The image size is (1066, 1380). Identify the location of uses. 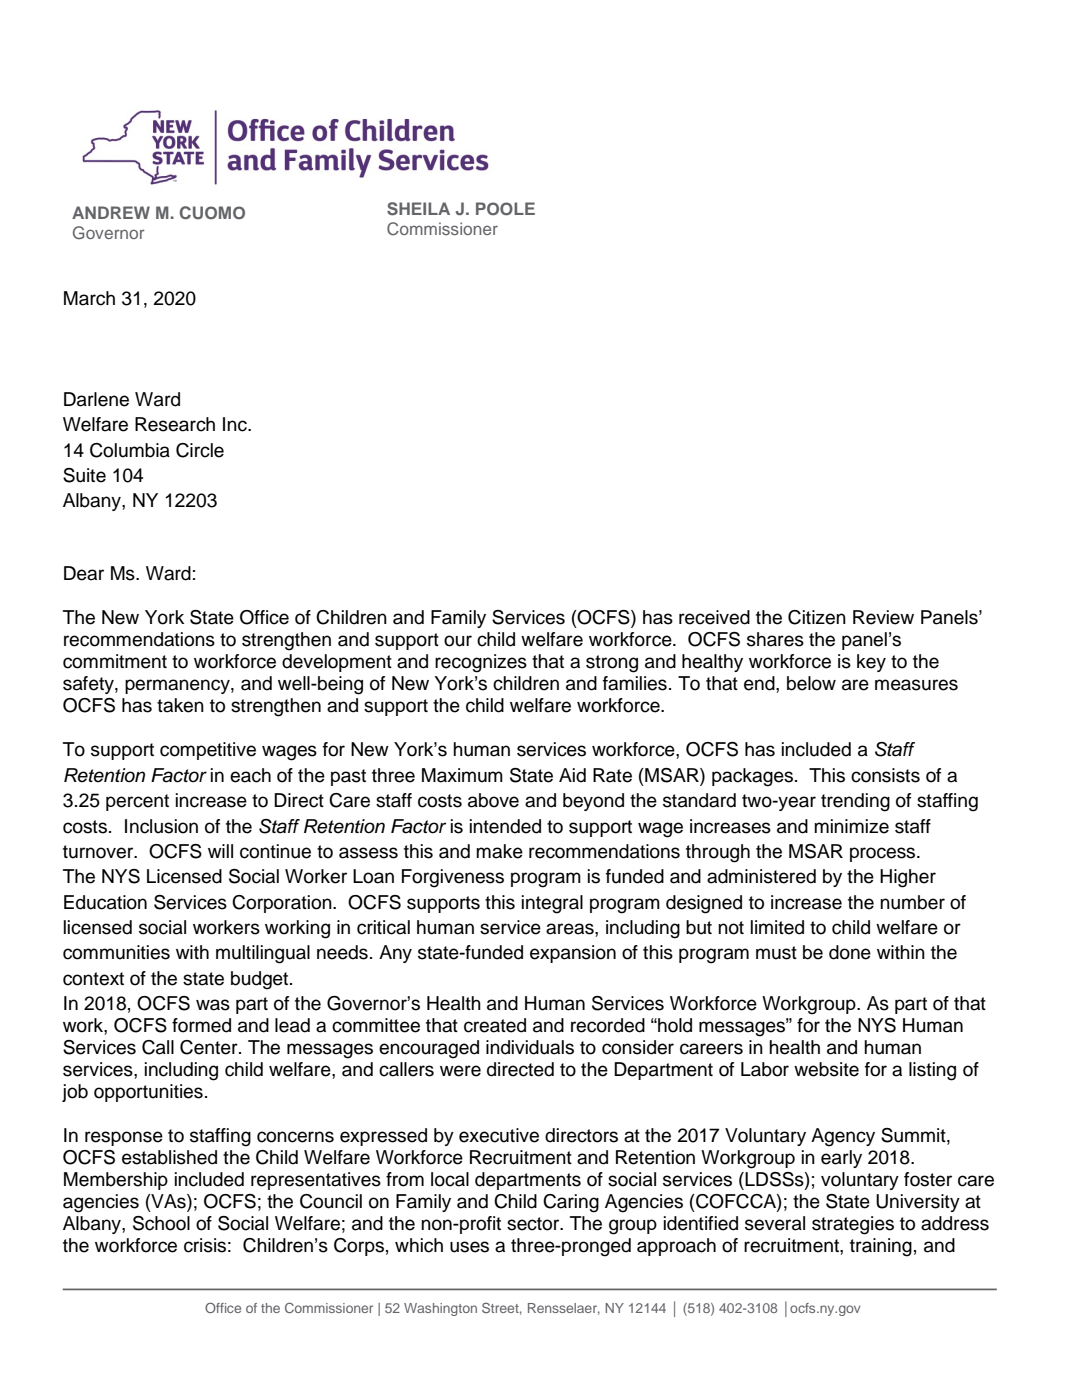
(469, 1247).
